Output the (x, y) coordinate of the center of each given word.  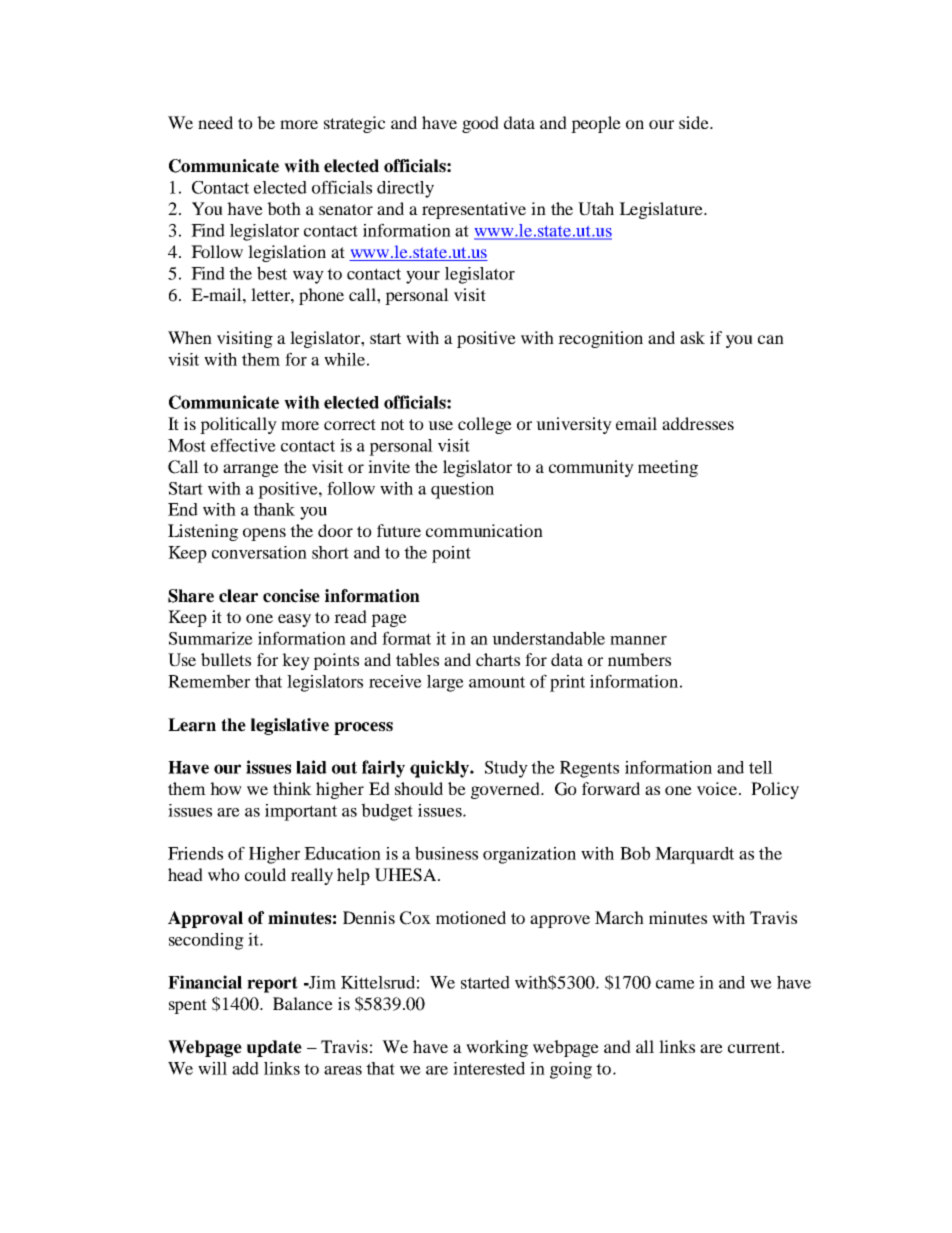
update (274, 1048)
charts (498, 659)
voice (718, 788)
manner (638, 640)
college (485, 425)
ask (692, 337)
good (480, 124)
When (190, 337)
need (215, 122)
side (695, 122)
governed (506, 790)
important (301, 812)
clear (238, 596)
